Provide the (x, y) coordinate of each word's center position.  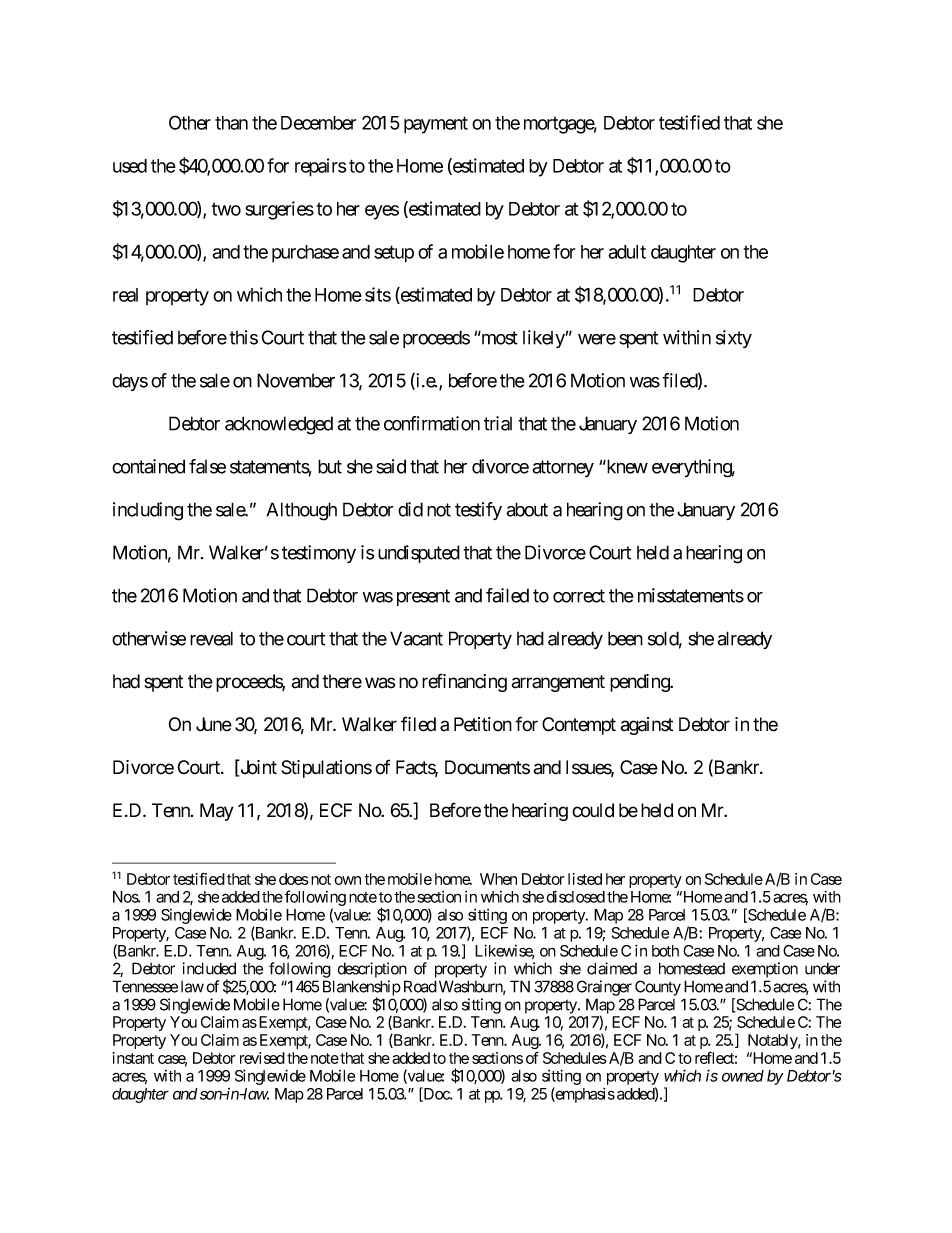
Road (420, 986)
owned (743, 1076)
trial (498, 423)
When (498, 879)
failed (507, 595)
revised (262, 1058)
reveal (211, 638)
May (217, 812)
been (625, 638)
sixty (734, 339)
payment (436, 125)
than (231, 123)
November (296, 380)
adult (627, 252)
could (593, 810)
